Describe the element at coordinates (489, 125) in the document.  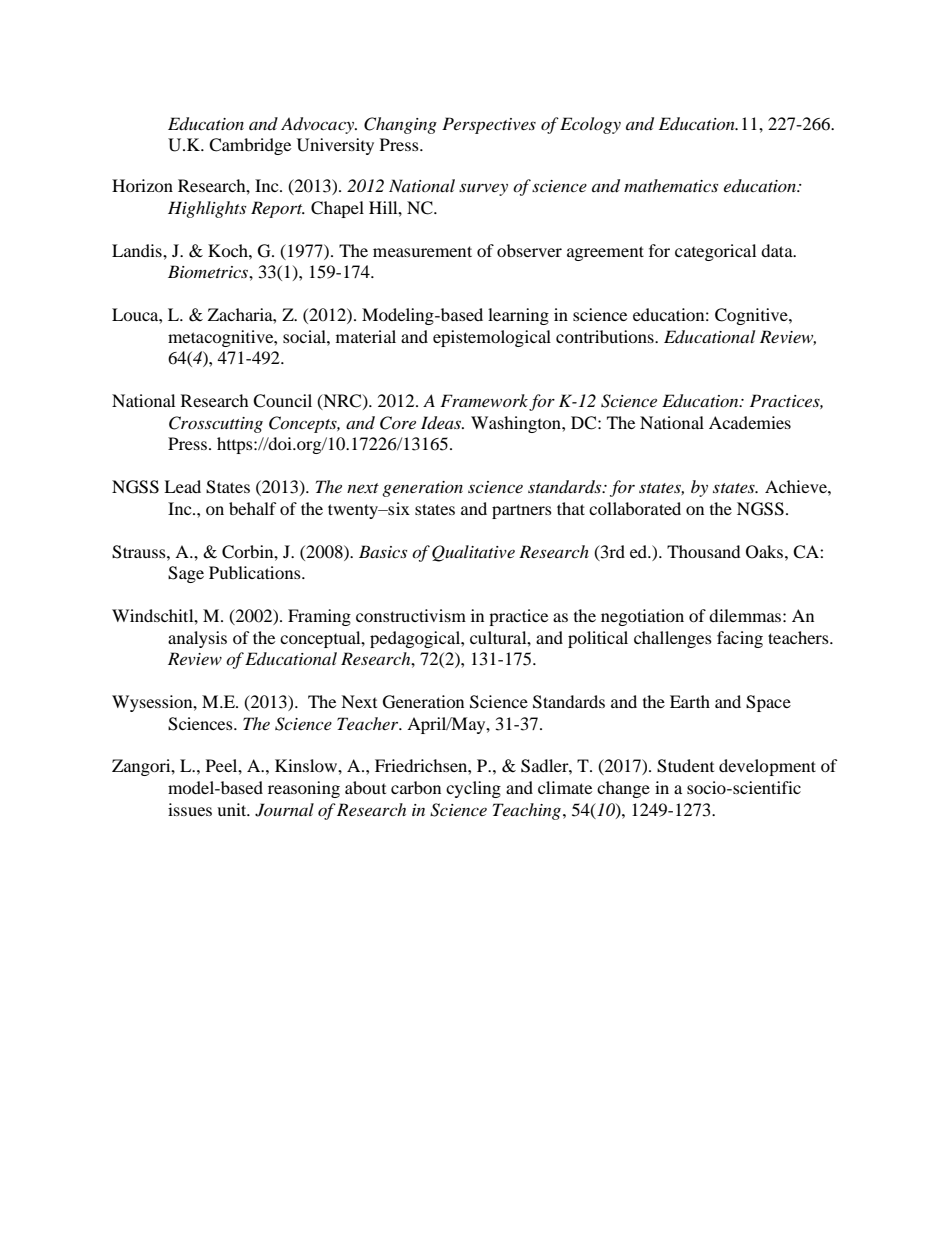
I see `Perspectives` at that location.
